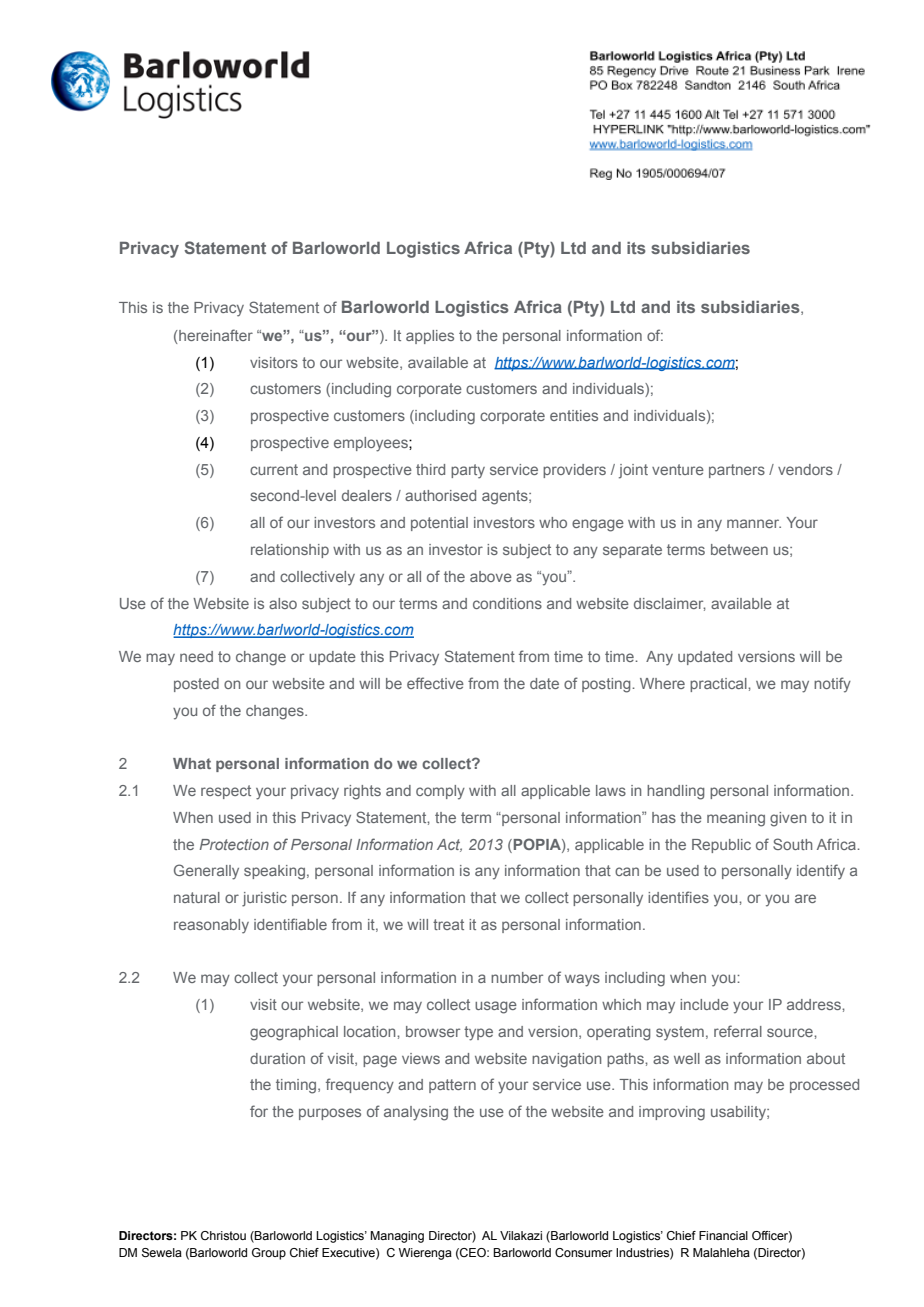 This page has height=1307, width=924. Describe the element at coordinates (269, 1254) in the page. I see `Group` at that location.
